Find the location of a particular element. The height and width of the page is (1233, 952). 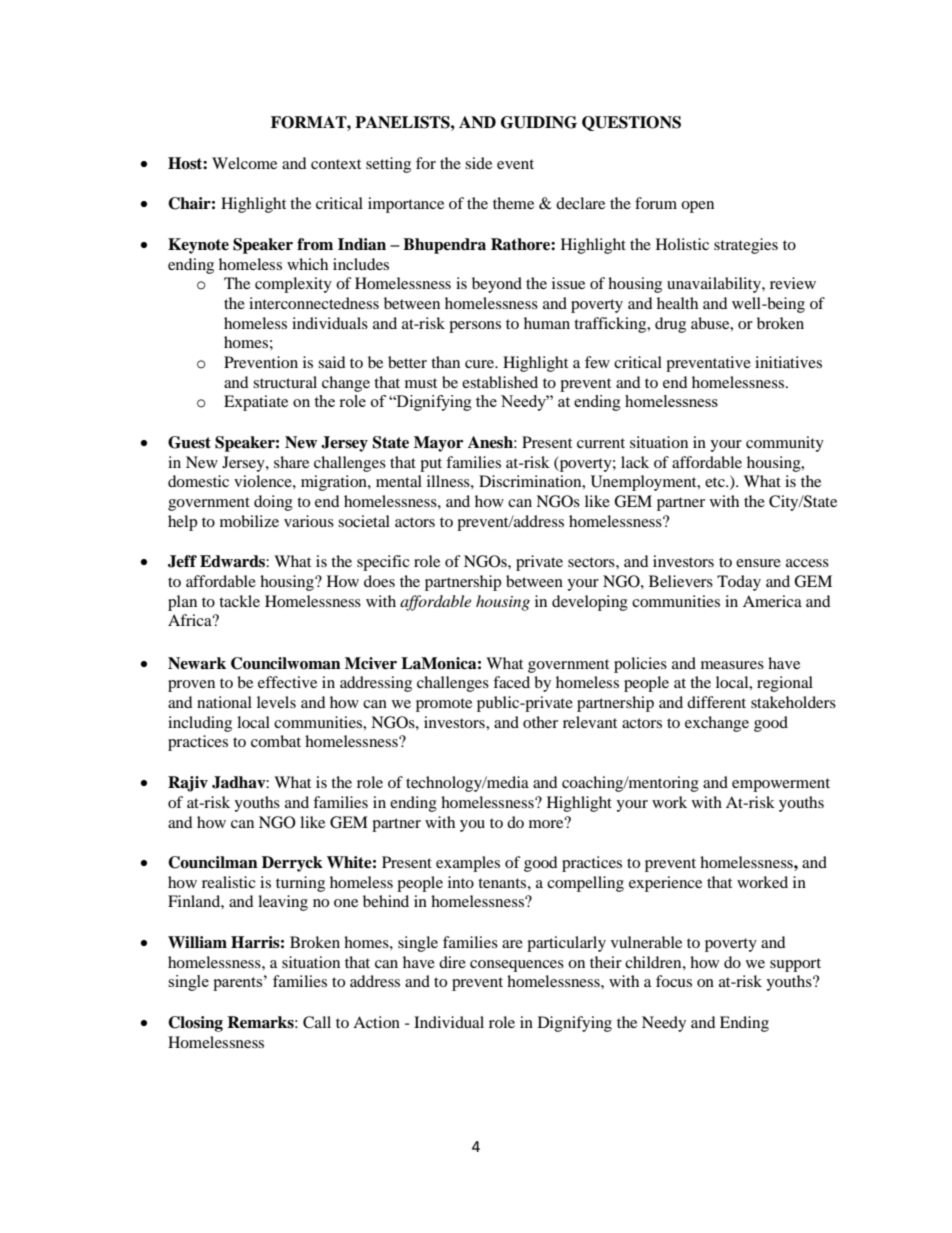

side is located at coordinates (478, 163).
